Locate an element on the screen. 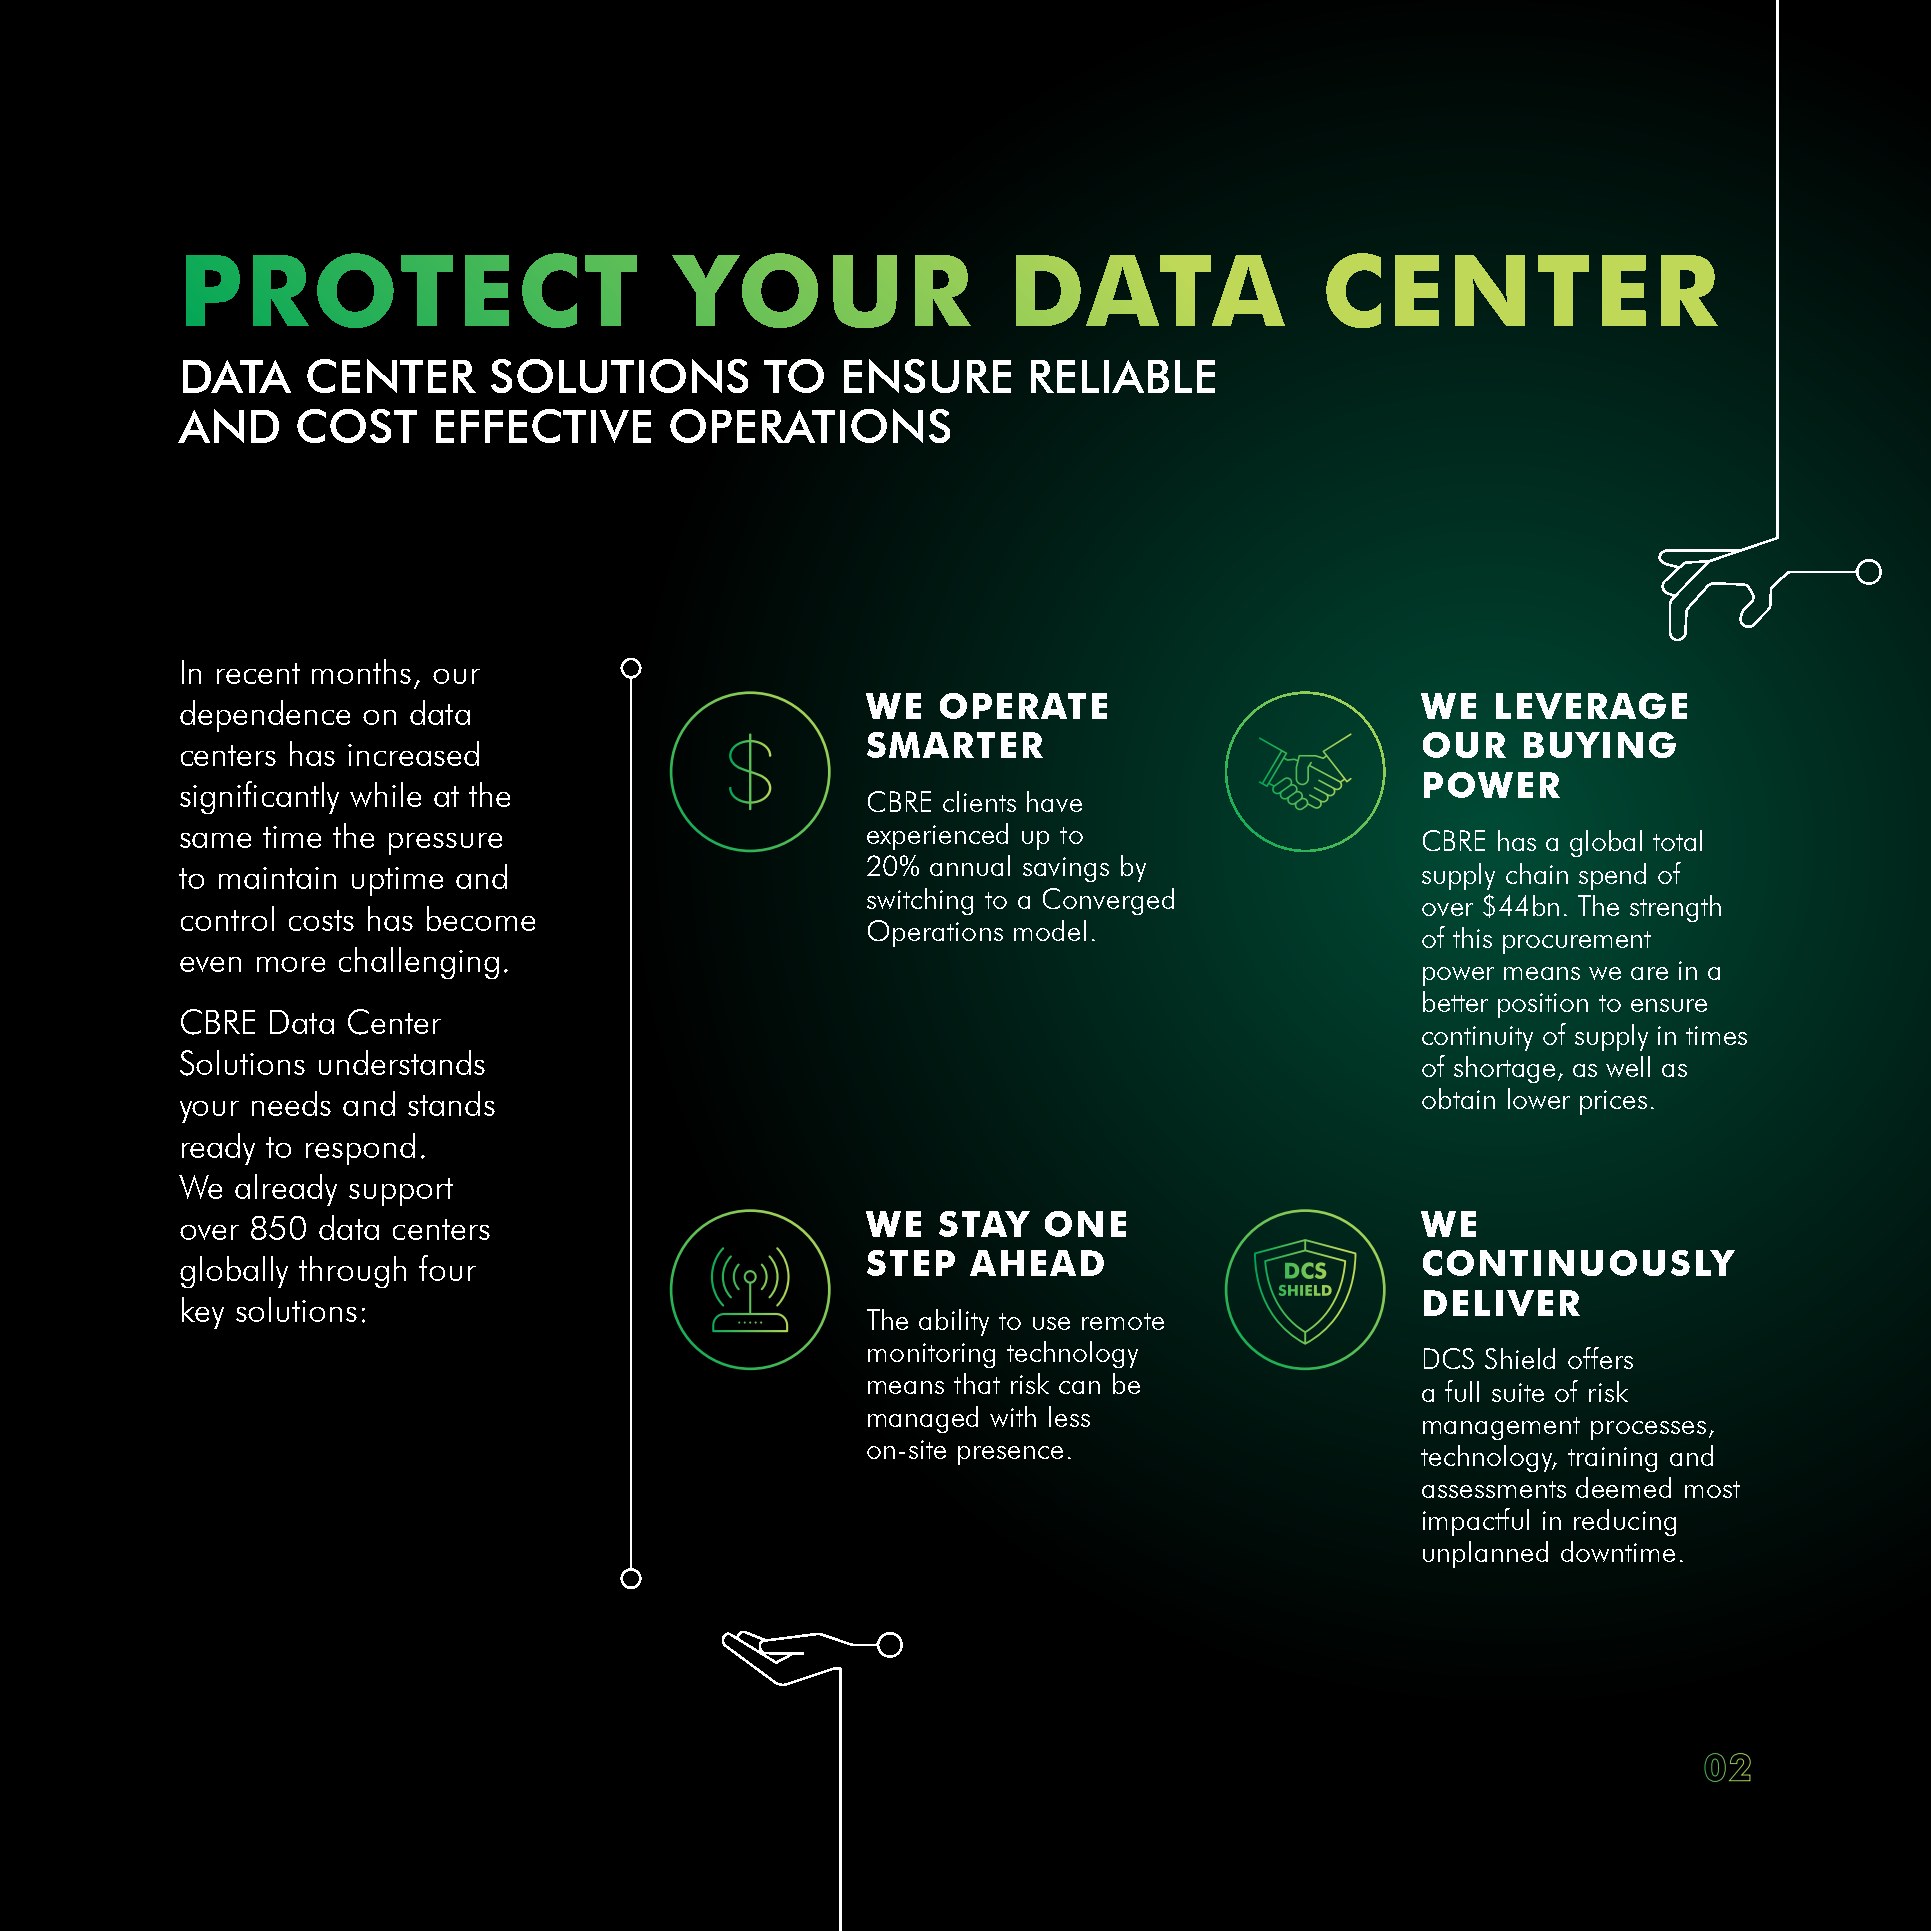 The height and width of the screenshot is (1931, 1931). OPERATE is located at coordinates (1023, 706).
